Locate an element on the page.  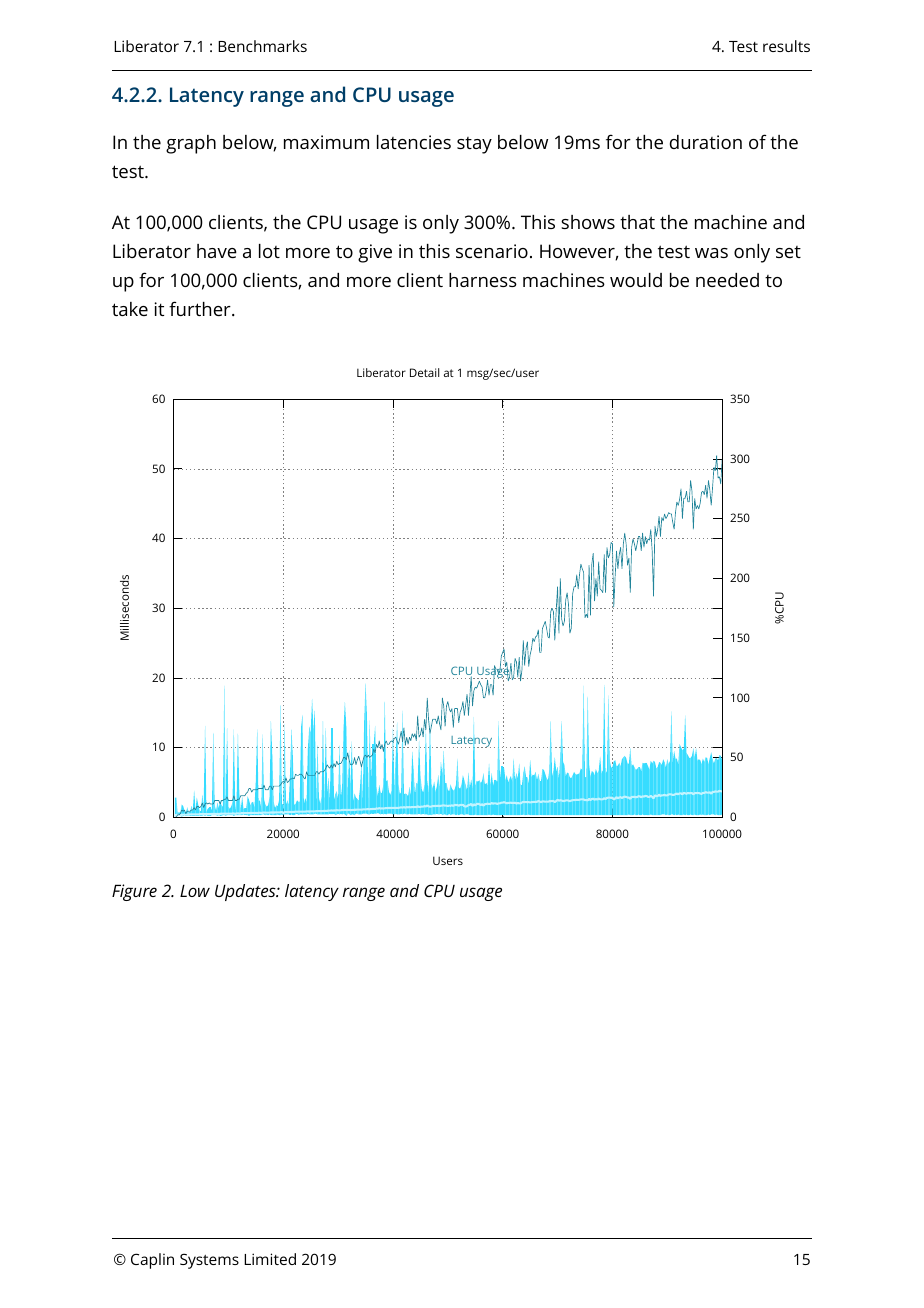
duration is located at coordinates (706, 142).
